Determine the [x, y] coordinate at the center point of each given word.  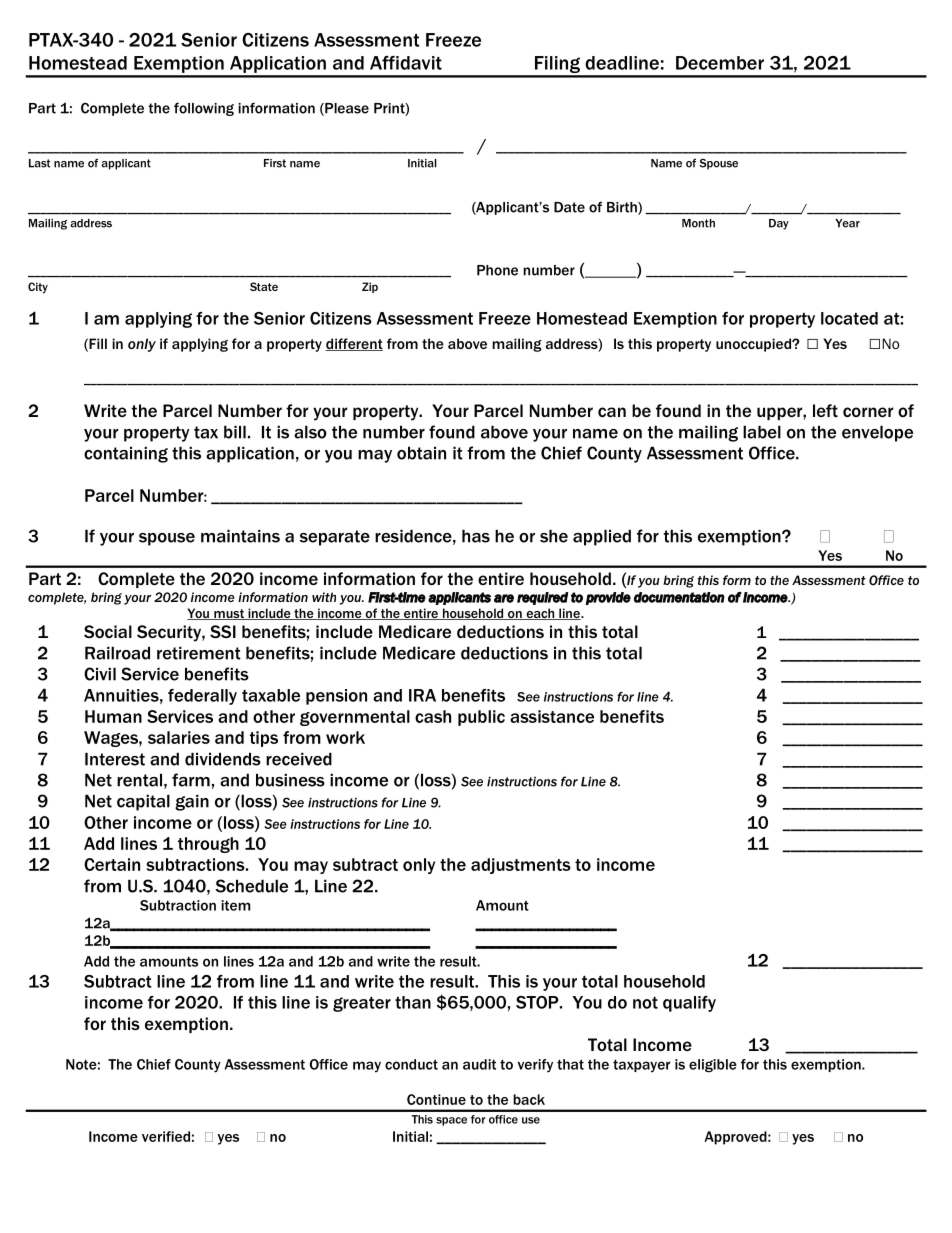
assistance [552, 716]
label [762, 432]
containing [126, 454]
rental [139, 780]
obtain [421, 453]
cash [433, 716]
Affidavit [406, 63]
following [204, 109]
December [720, 63]
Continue [436, 1099]
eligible [713, 1066]
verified [166, 1136]
